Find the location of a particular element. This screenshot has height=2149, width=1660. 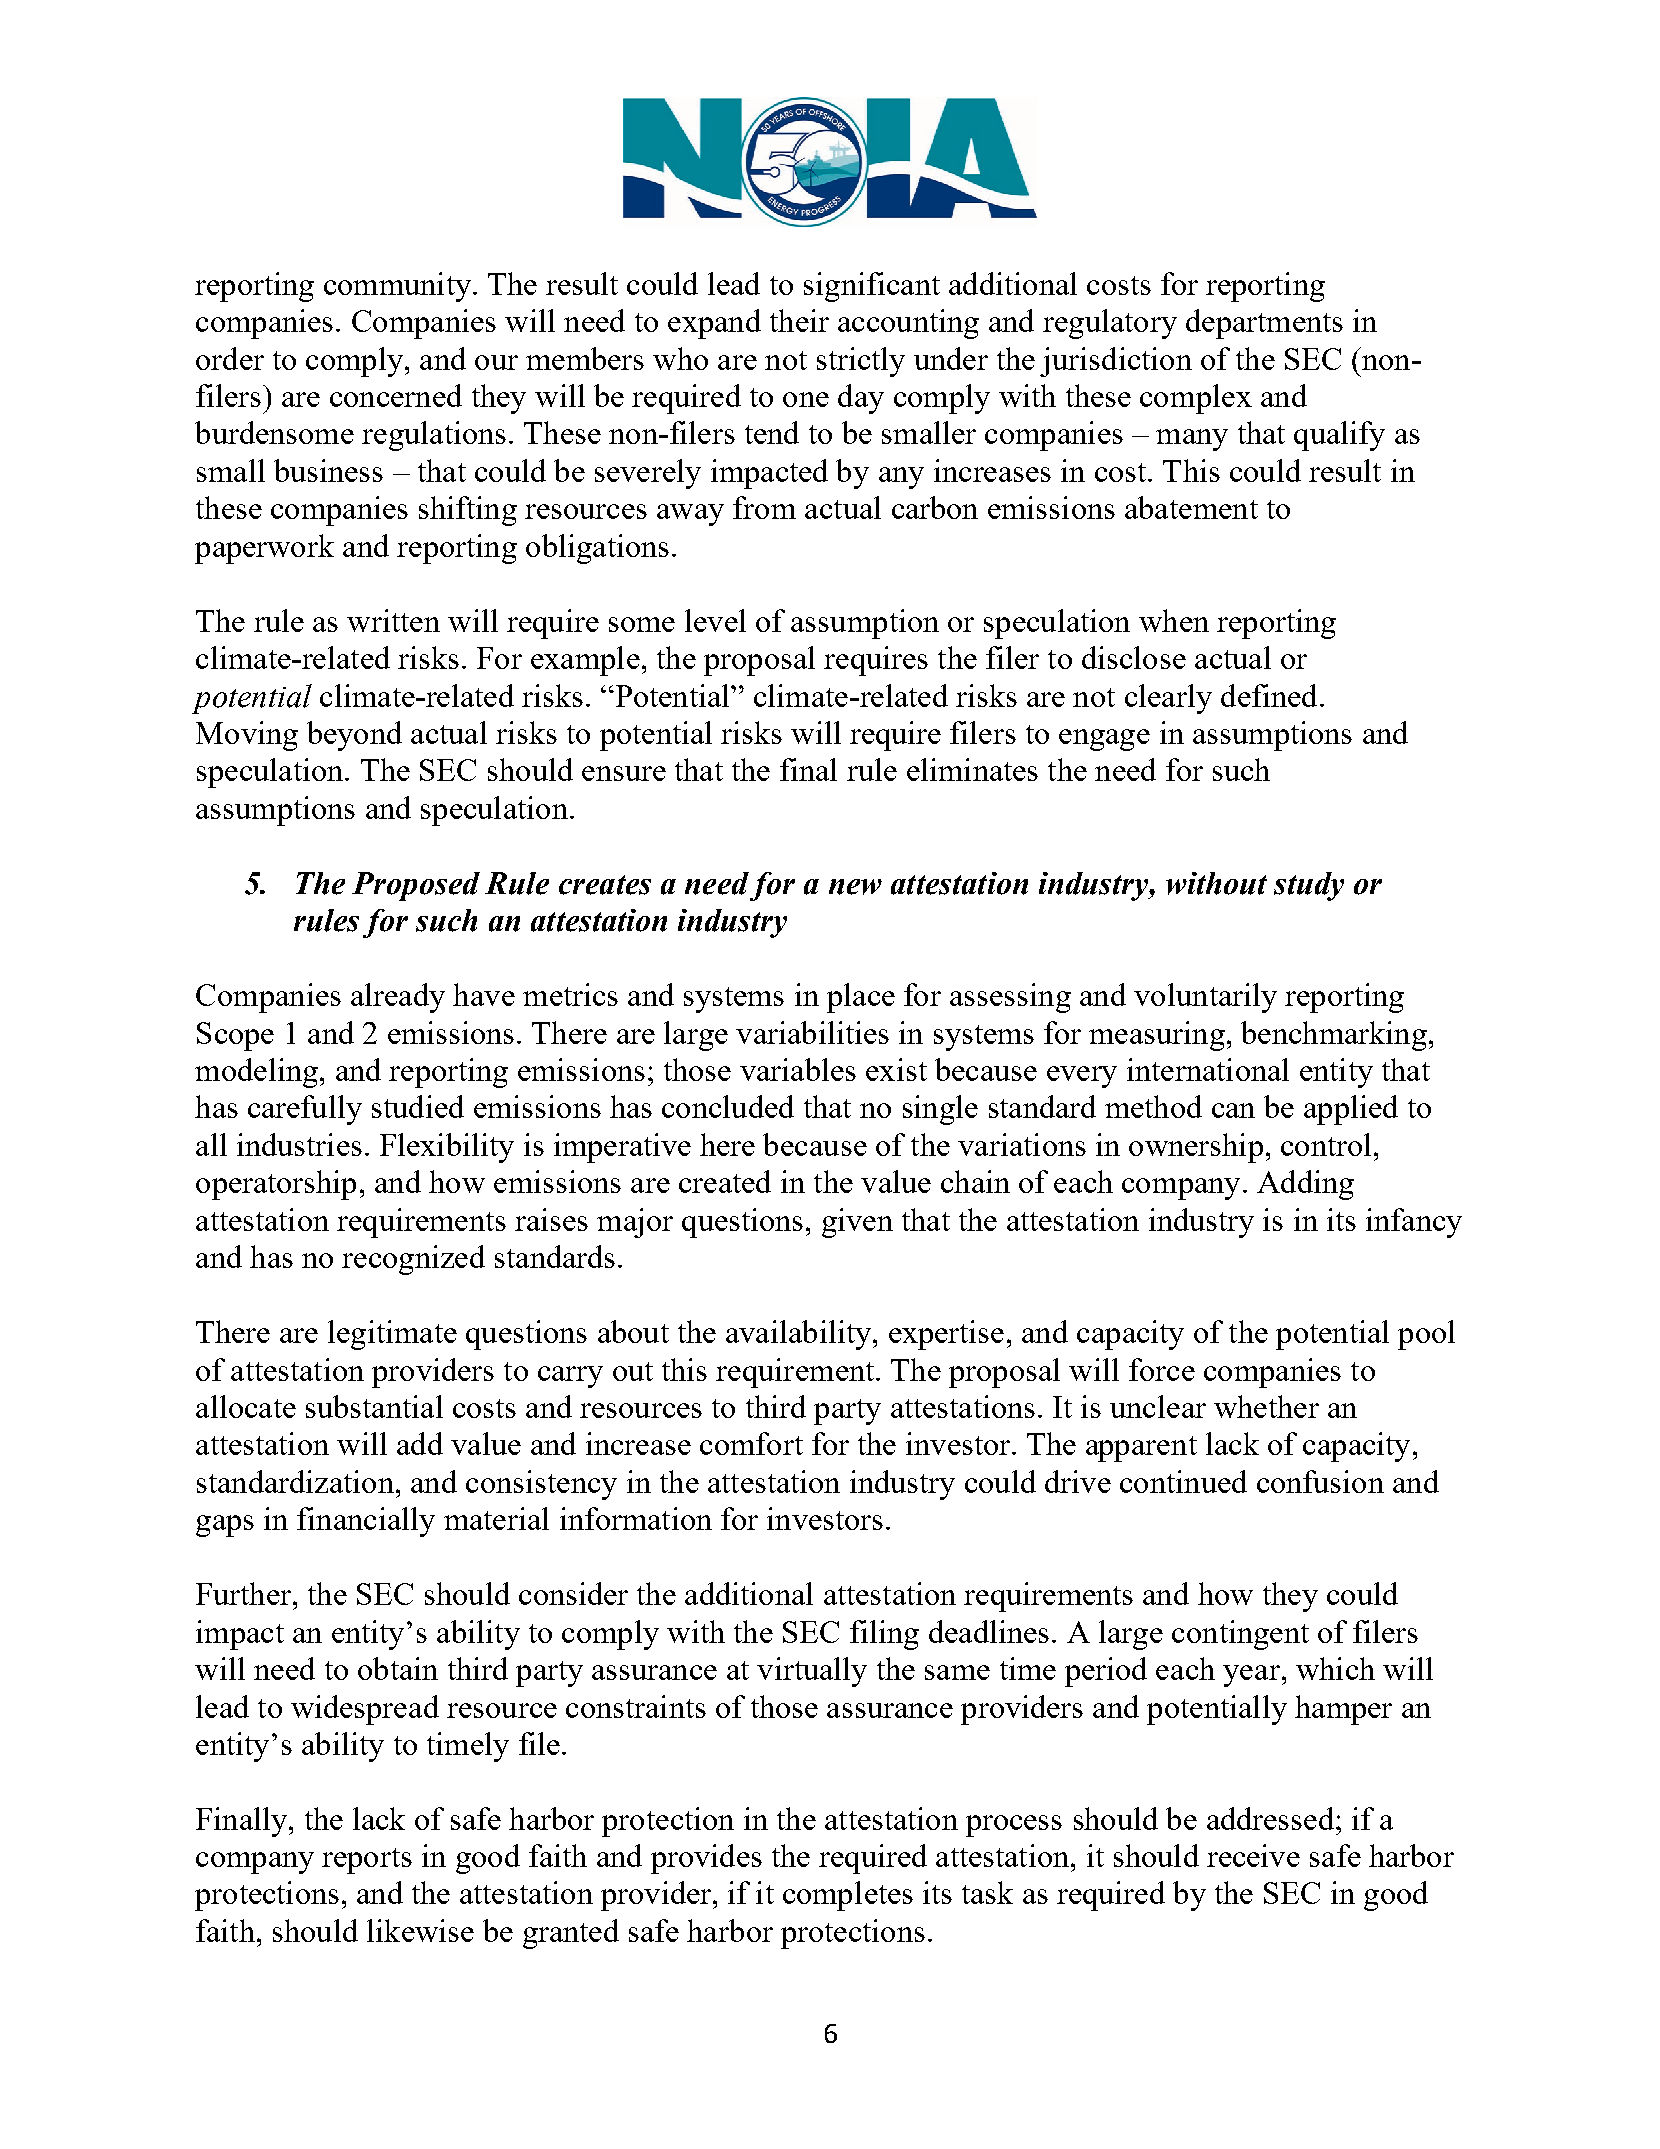

control is located at coordinates (1326, 1144).
